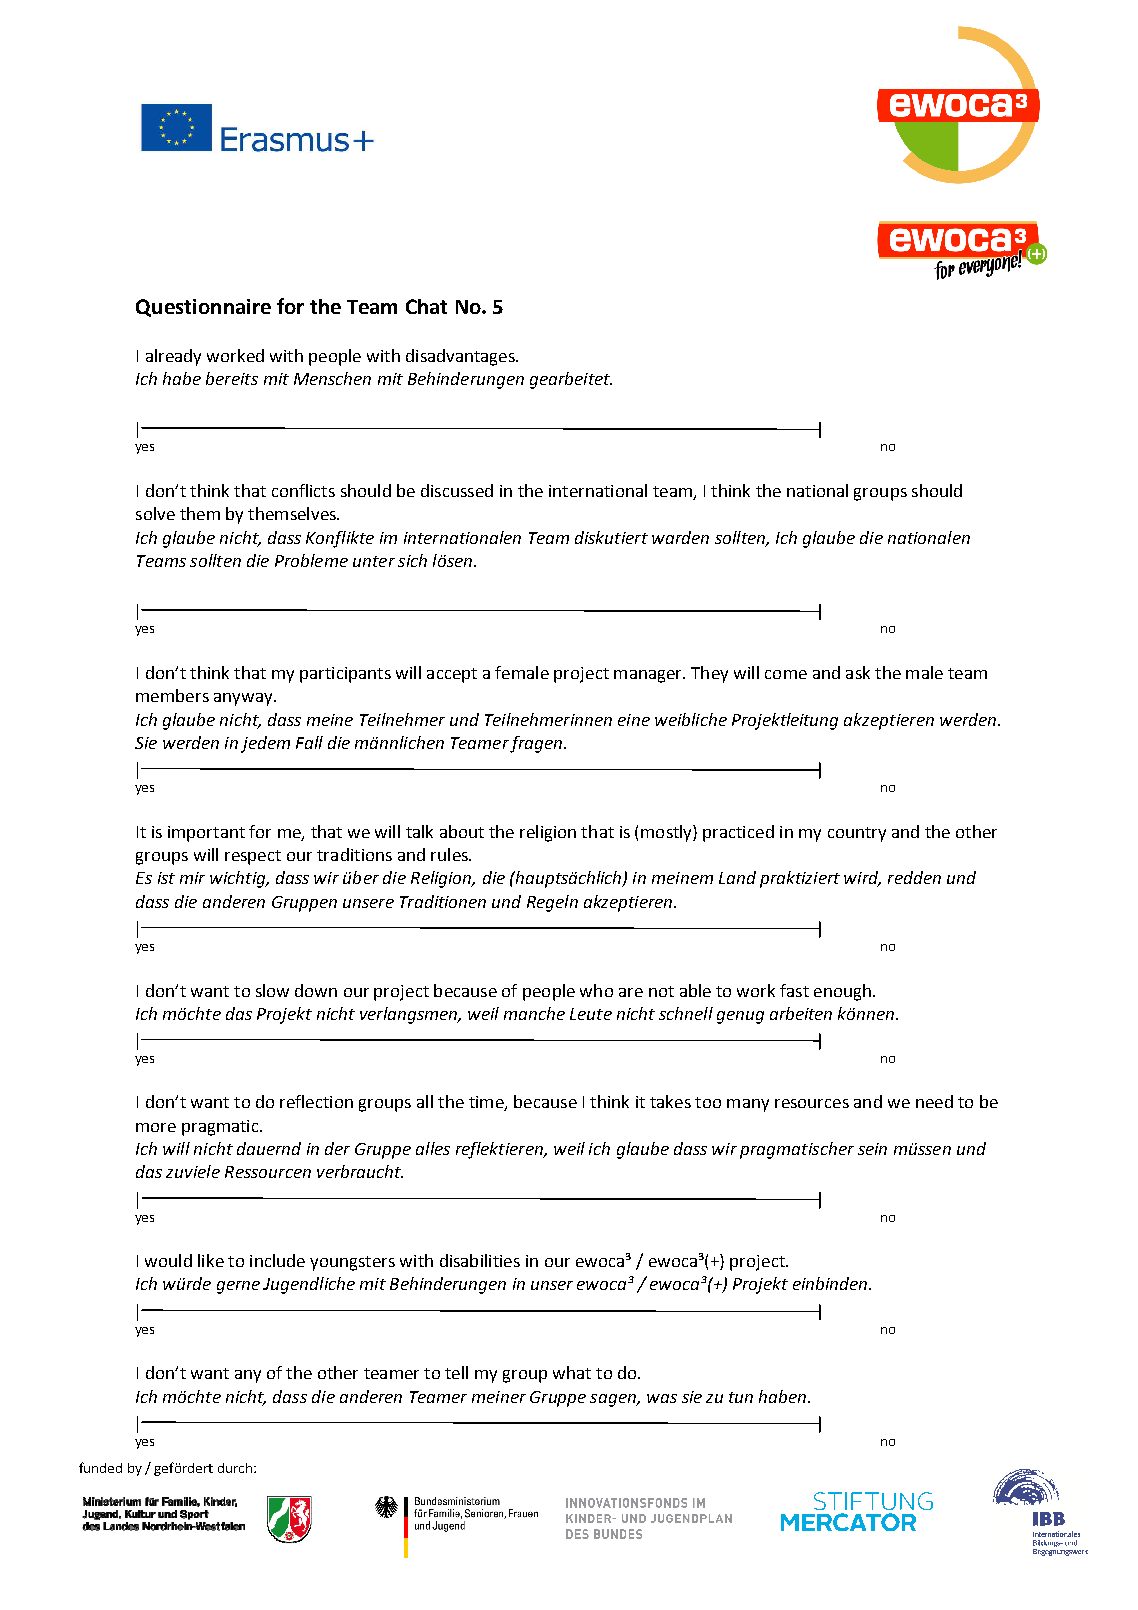 The height and width of the image is (1610, 1138). What do you see at coordinates (433, 1148) in the image?
I see `alles` at bounding box center [433, 1148].
